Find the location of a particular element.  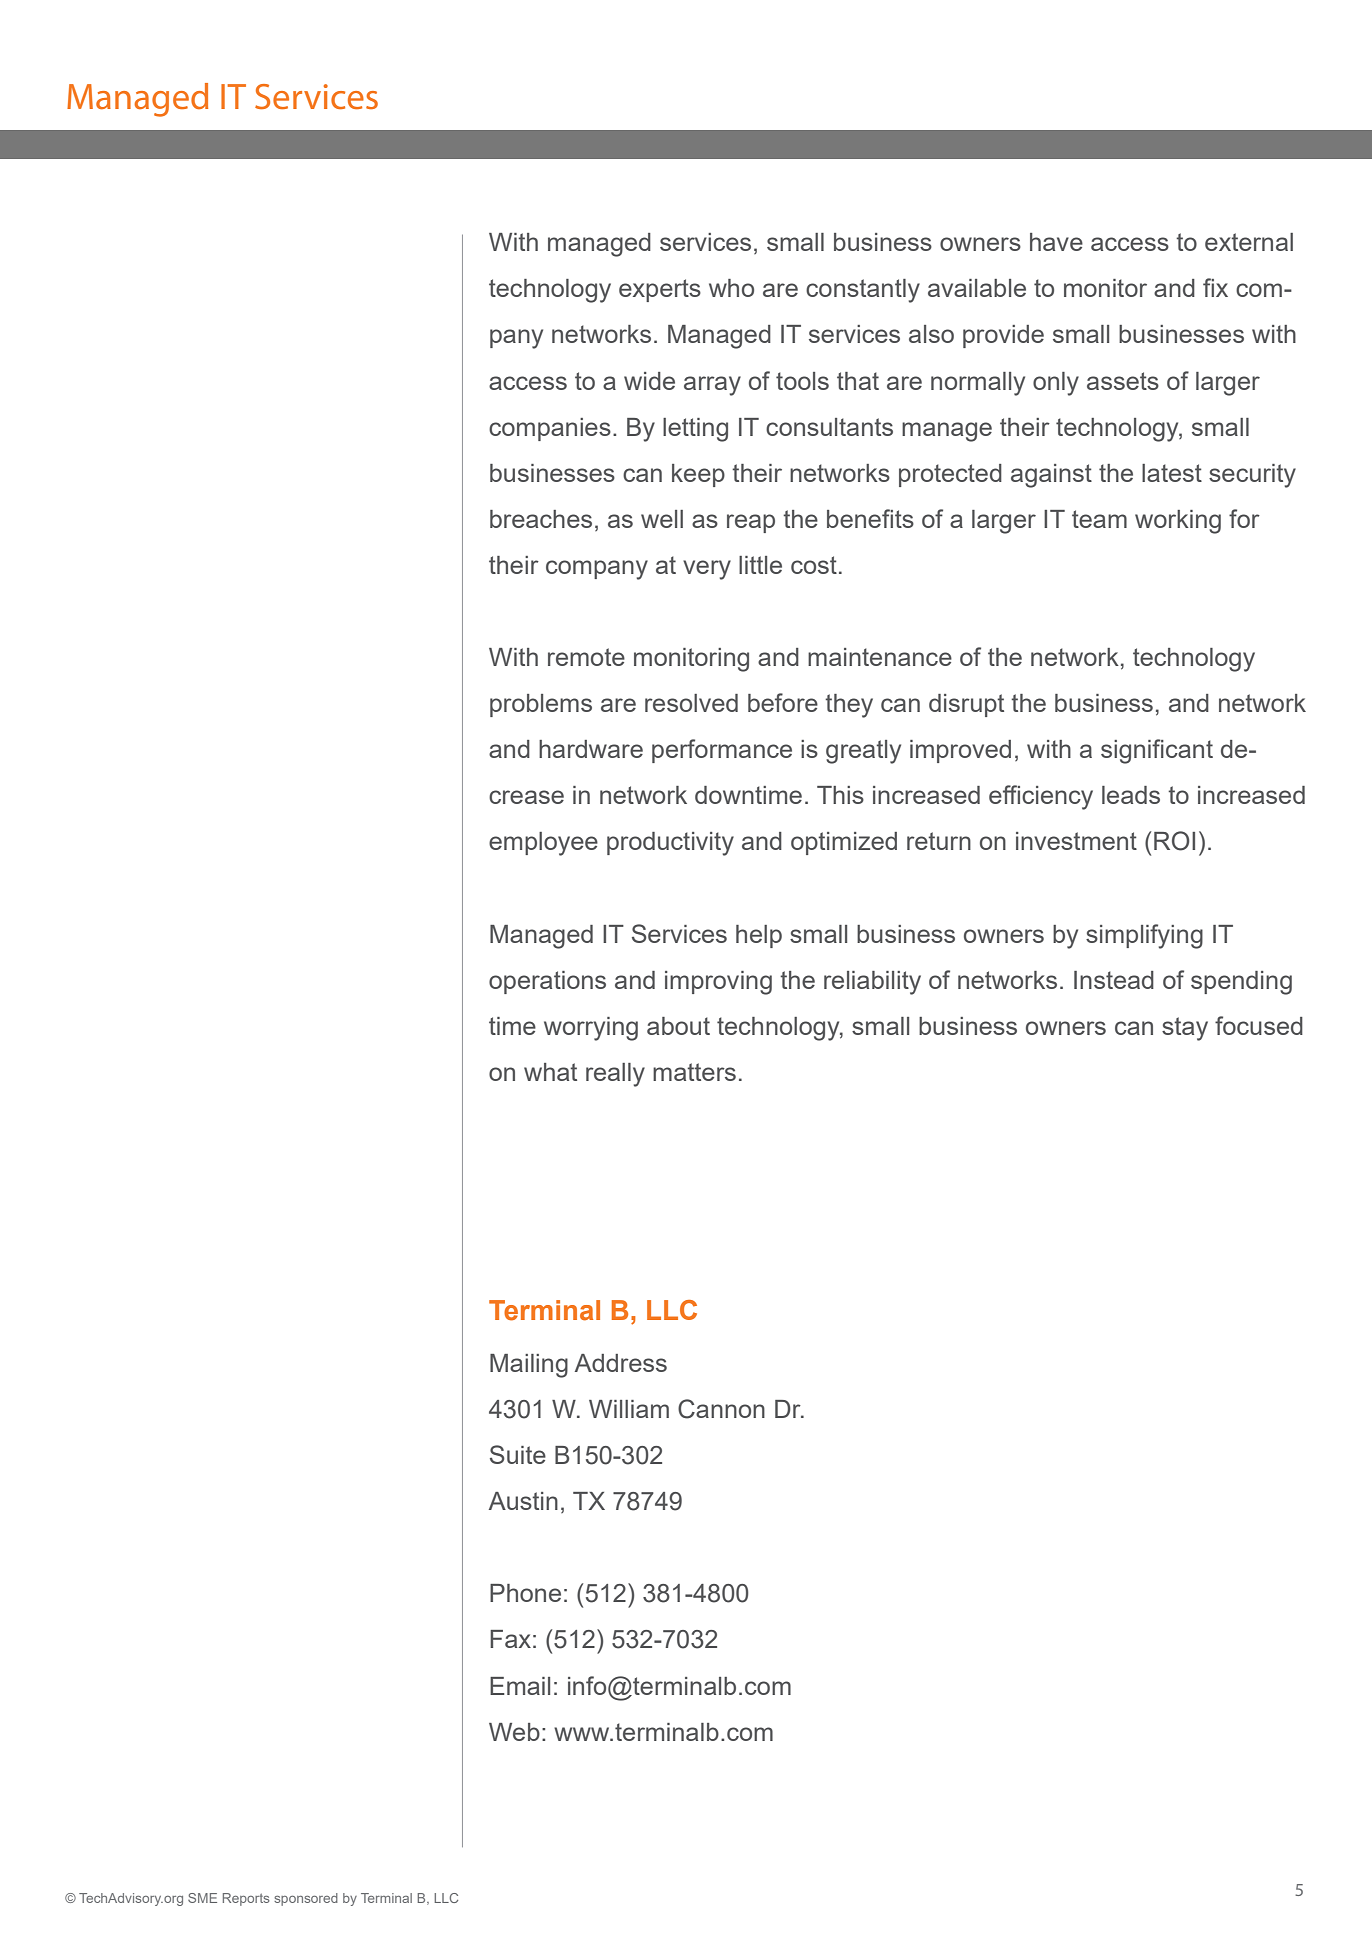

sponsored is located at coordinates (306, 1899).
